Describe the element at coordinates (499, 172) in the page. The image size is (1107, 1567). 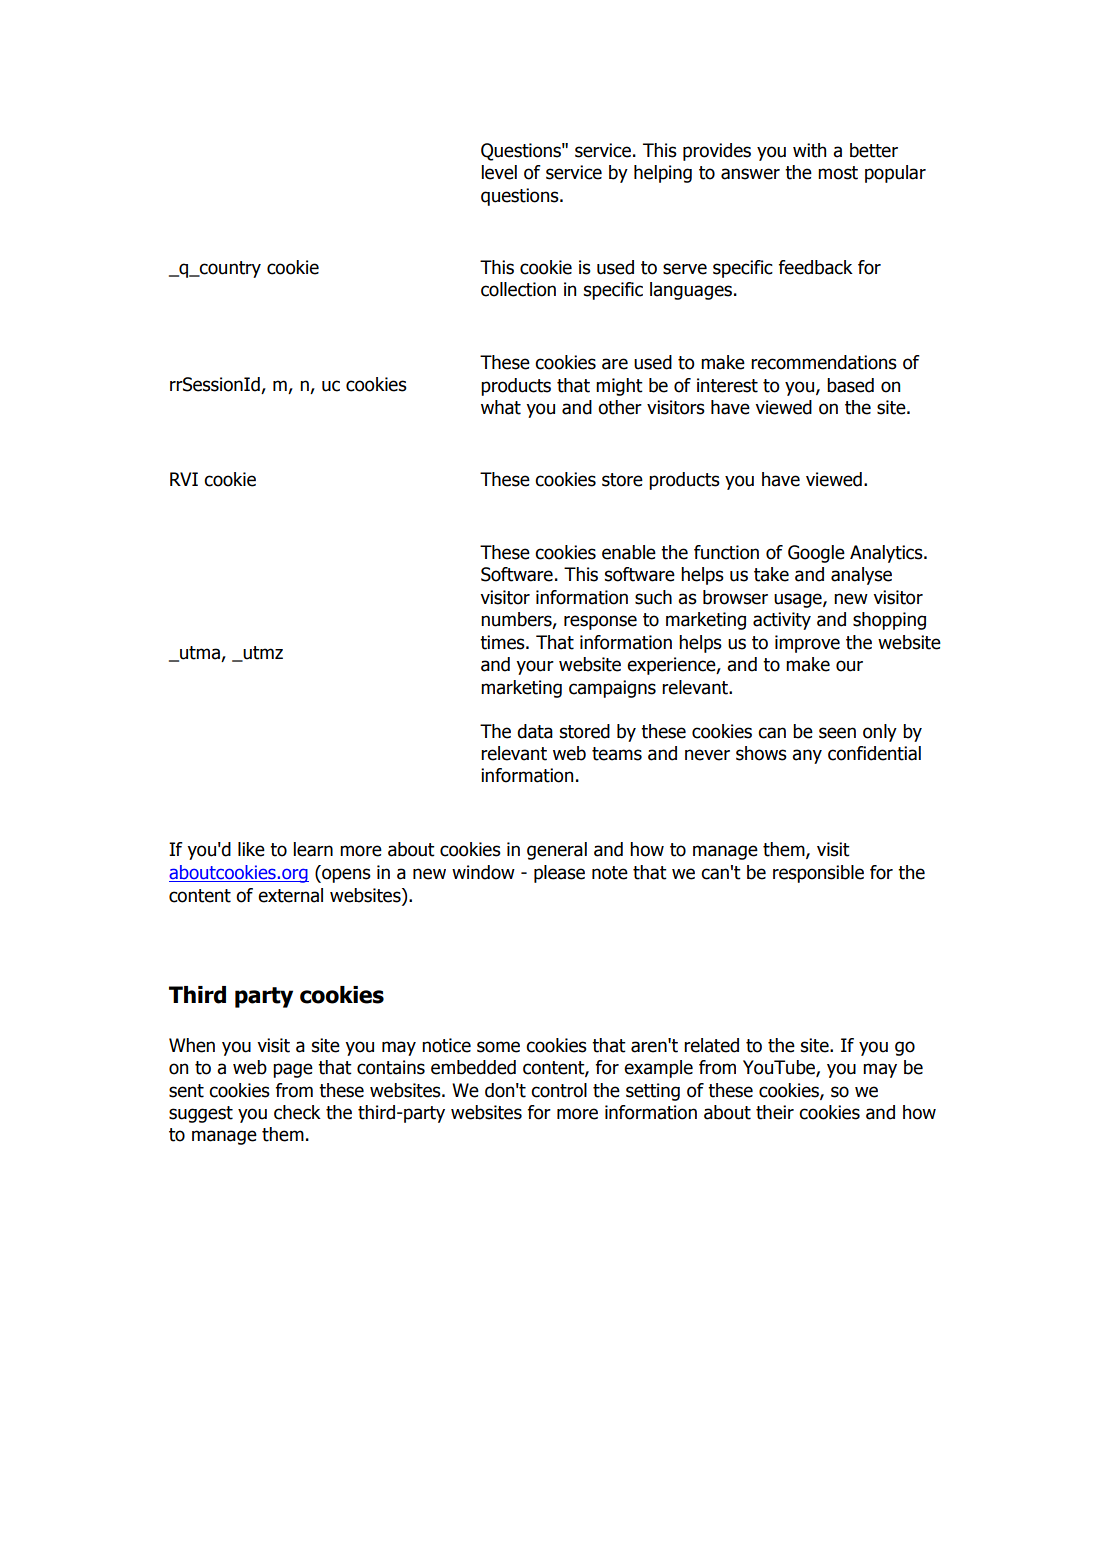
I see `level` at that location.
